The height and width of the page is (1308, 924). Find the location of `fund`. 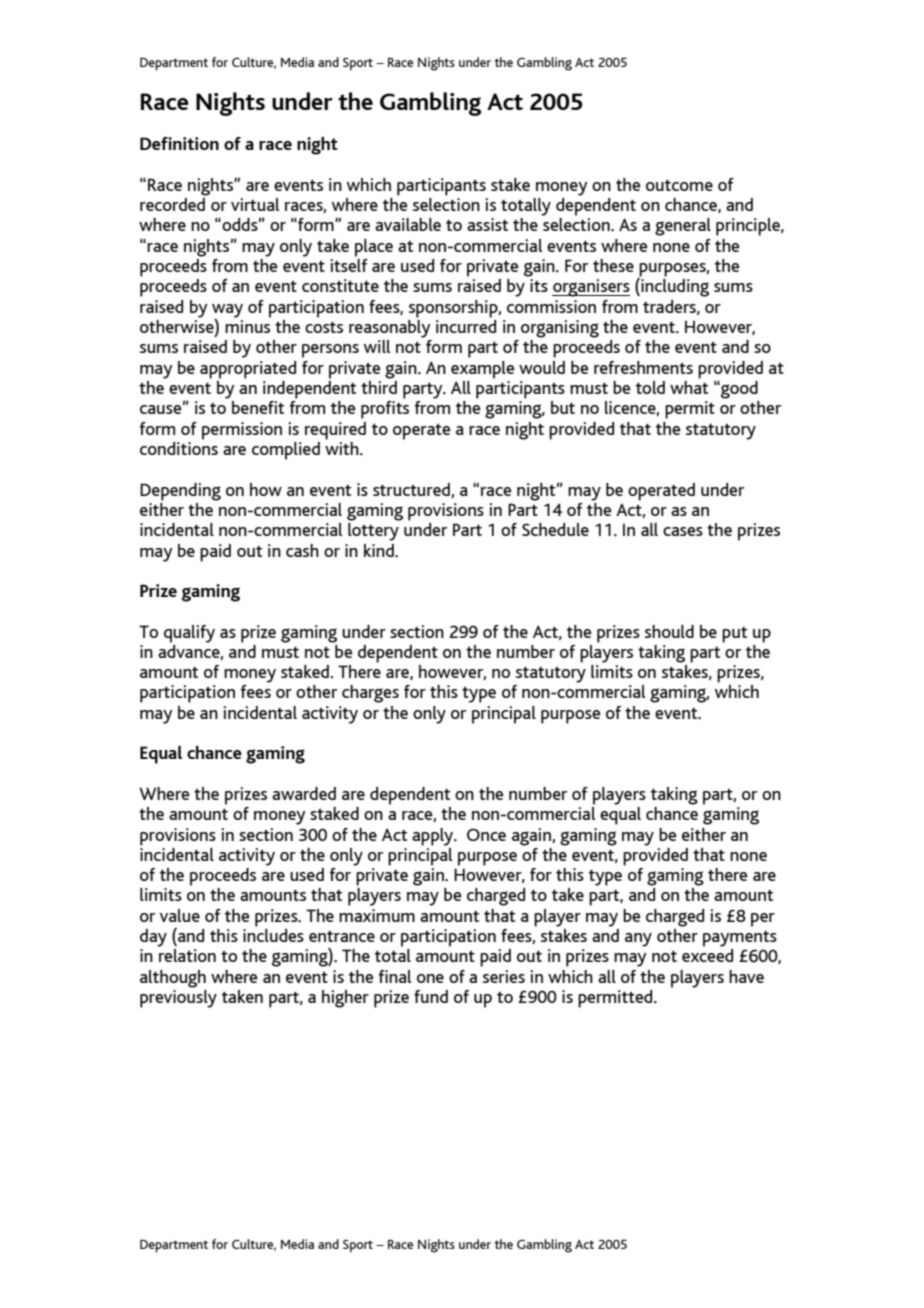

fund is located at coordinates (431, 996).
